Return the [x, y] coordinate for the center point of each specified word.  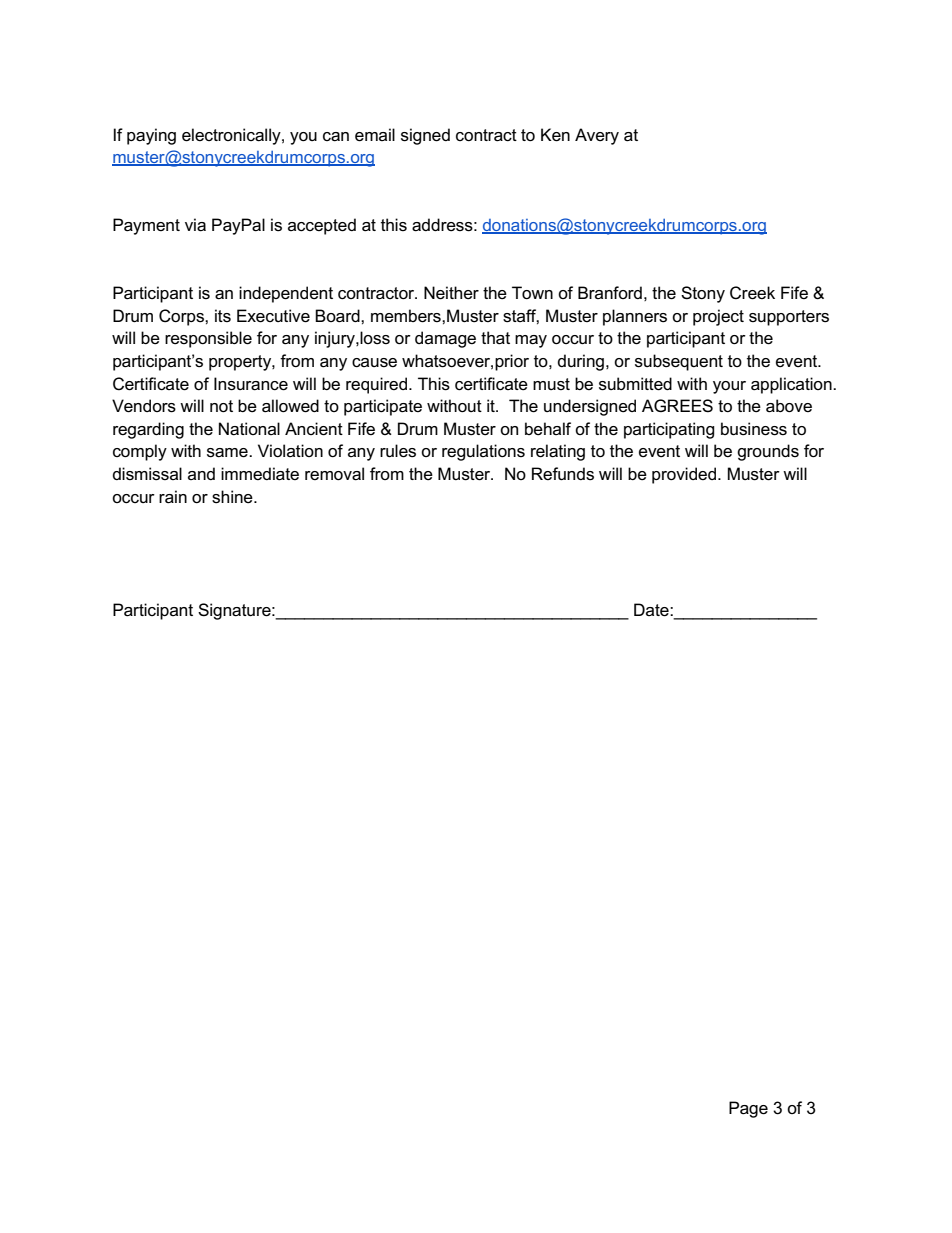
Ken [555, 135]
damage [445, 339]
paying [151, 136]
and [201, 473]
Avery [597, 136]
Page [748, 1109]
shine [233, 497]
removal [334, 474]
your [729, 387]
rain [173, 497]
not [221, 406]
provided [685, 475]
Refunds [563, 474]
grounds [768, 452]
